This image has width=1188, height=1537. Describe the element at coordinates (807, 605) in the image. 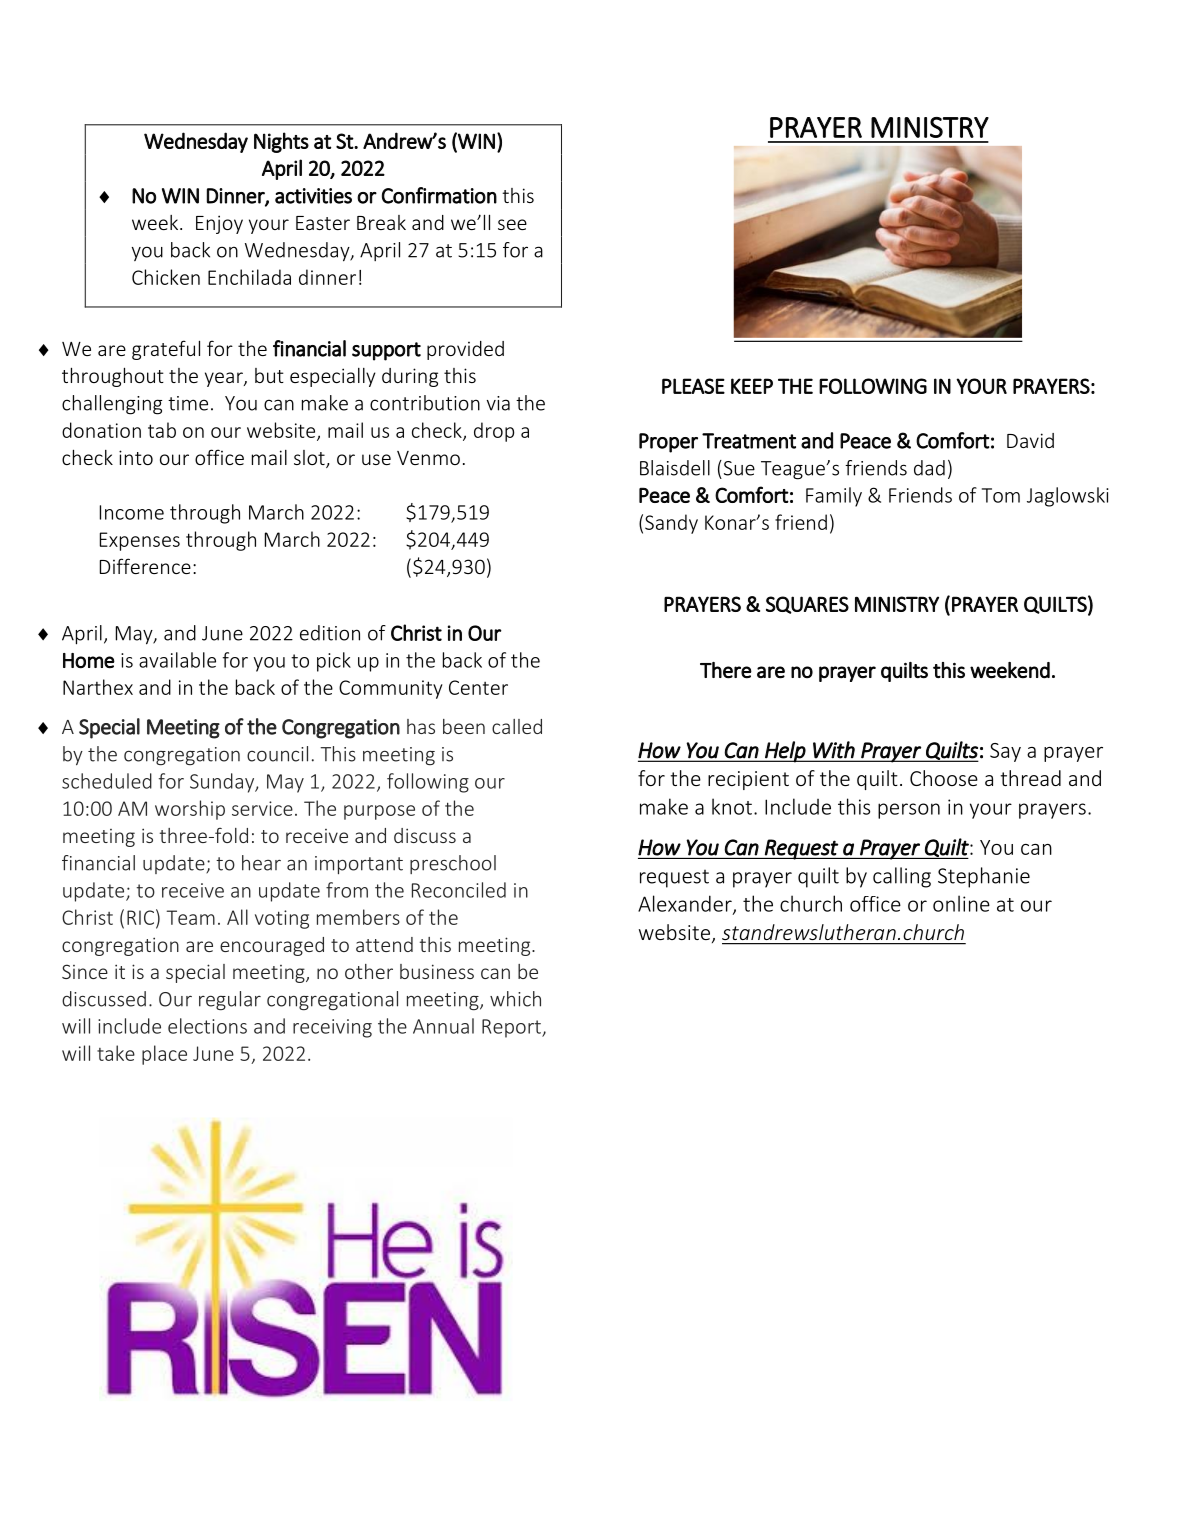

I see `SQUARES` at that location.
